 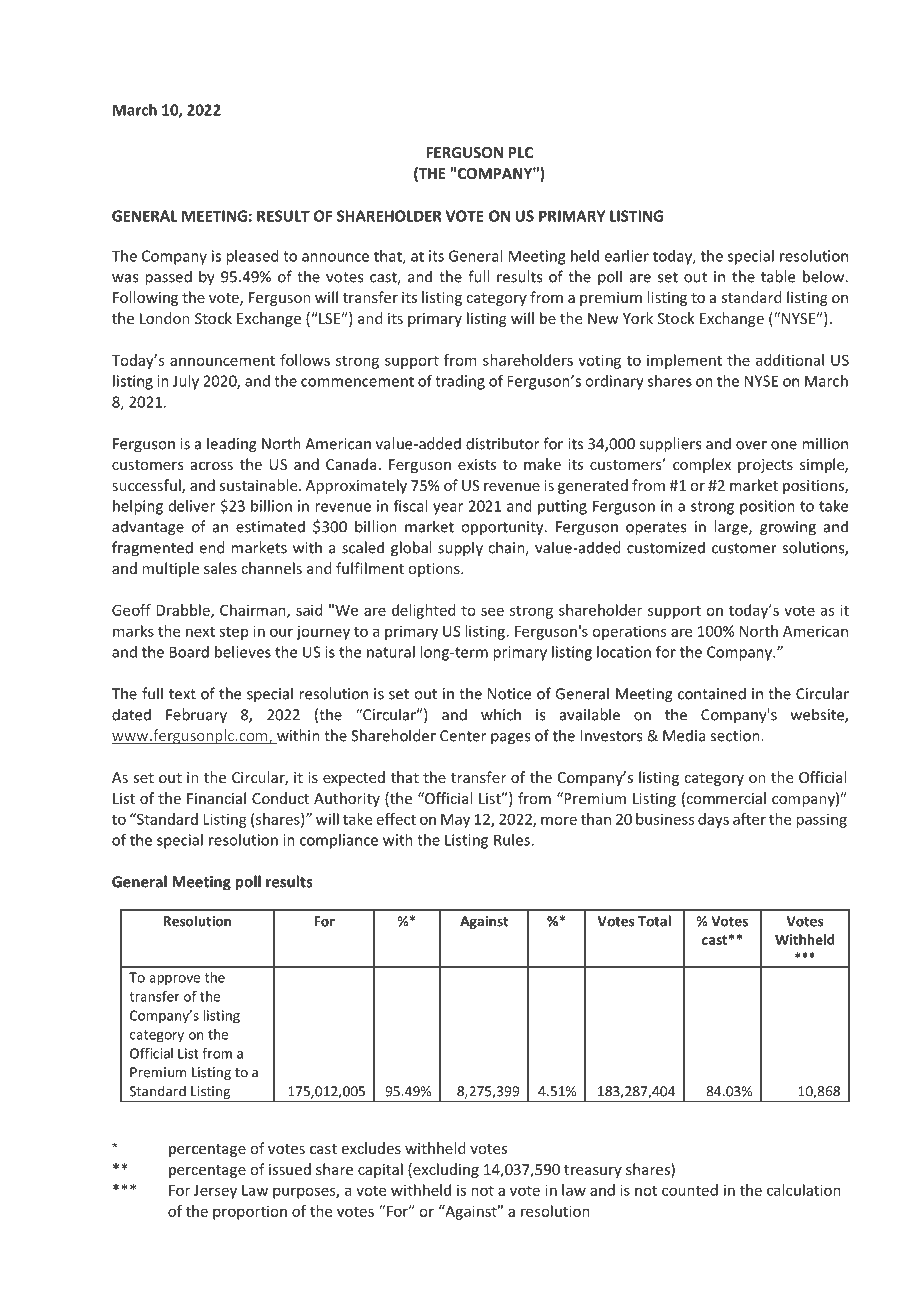 I want to click on section, so click(x=735, y=736).
